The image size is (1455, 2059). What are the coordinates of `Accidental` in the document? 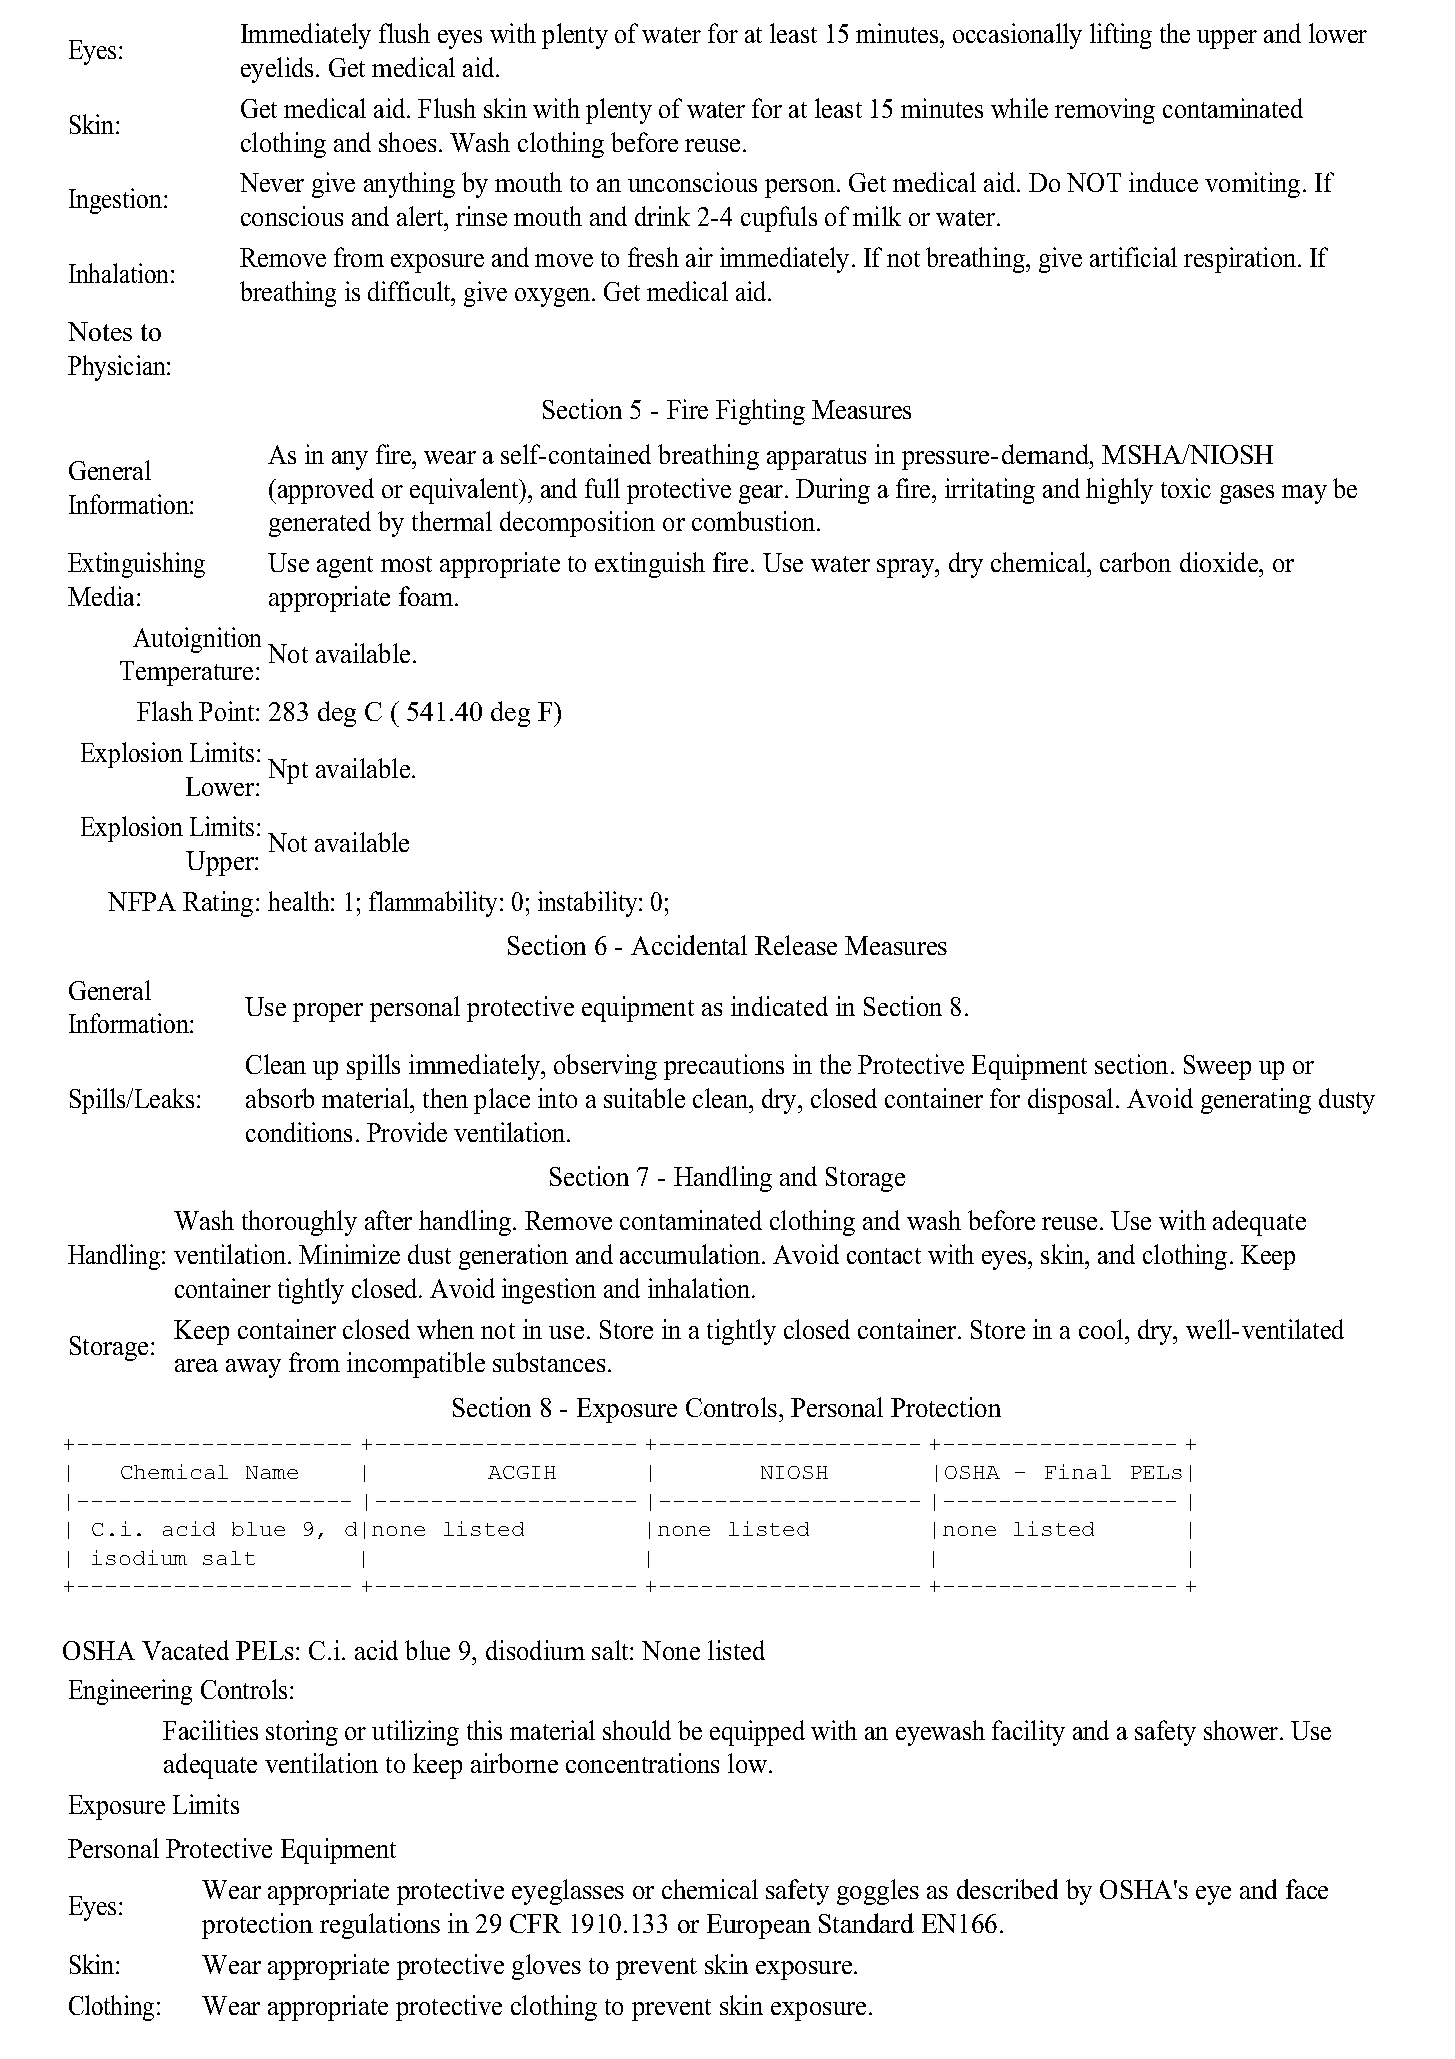 It's located at (689, 945).
